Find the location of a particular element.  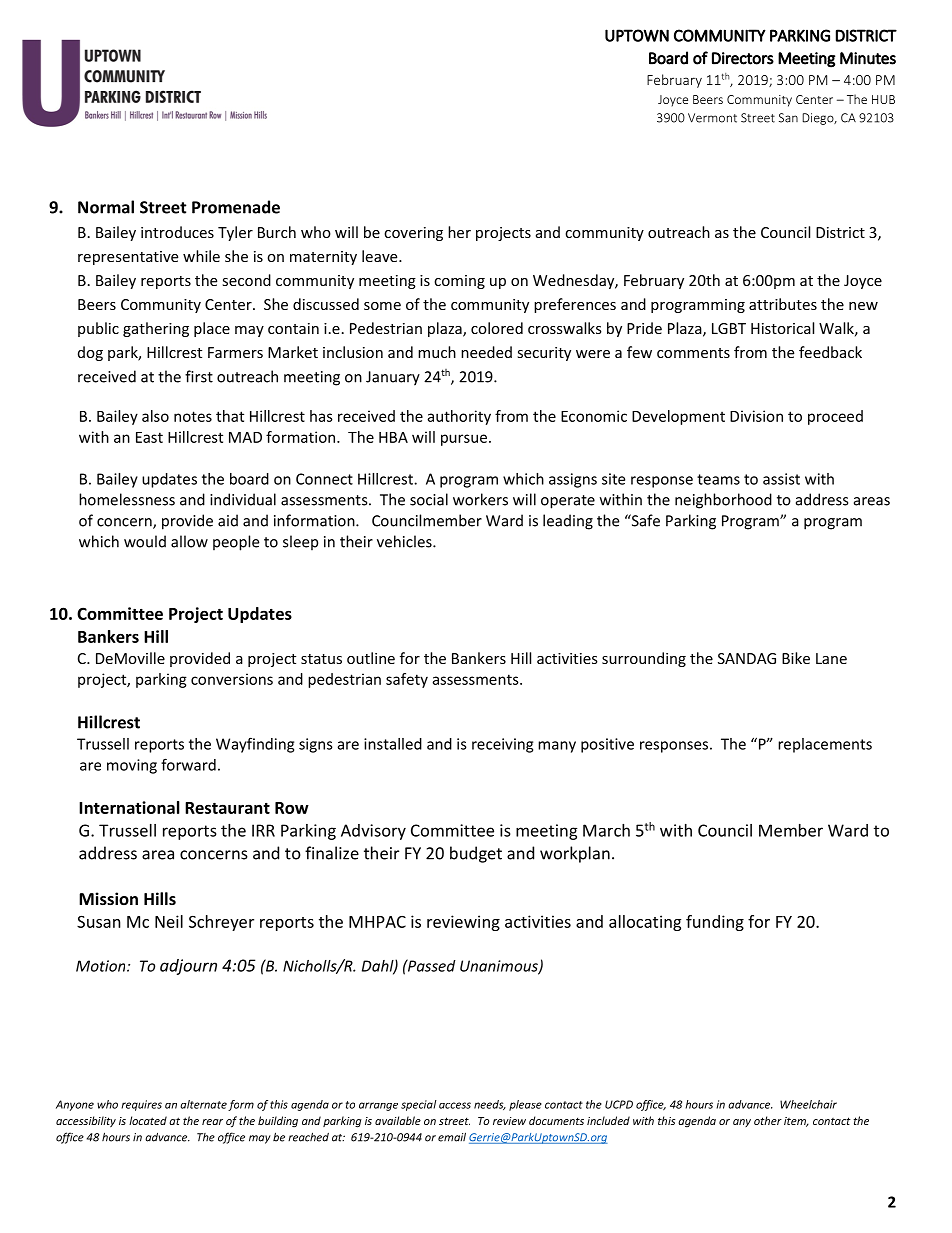

covering is located at coordinates (413, 234).
